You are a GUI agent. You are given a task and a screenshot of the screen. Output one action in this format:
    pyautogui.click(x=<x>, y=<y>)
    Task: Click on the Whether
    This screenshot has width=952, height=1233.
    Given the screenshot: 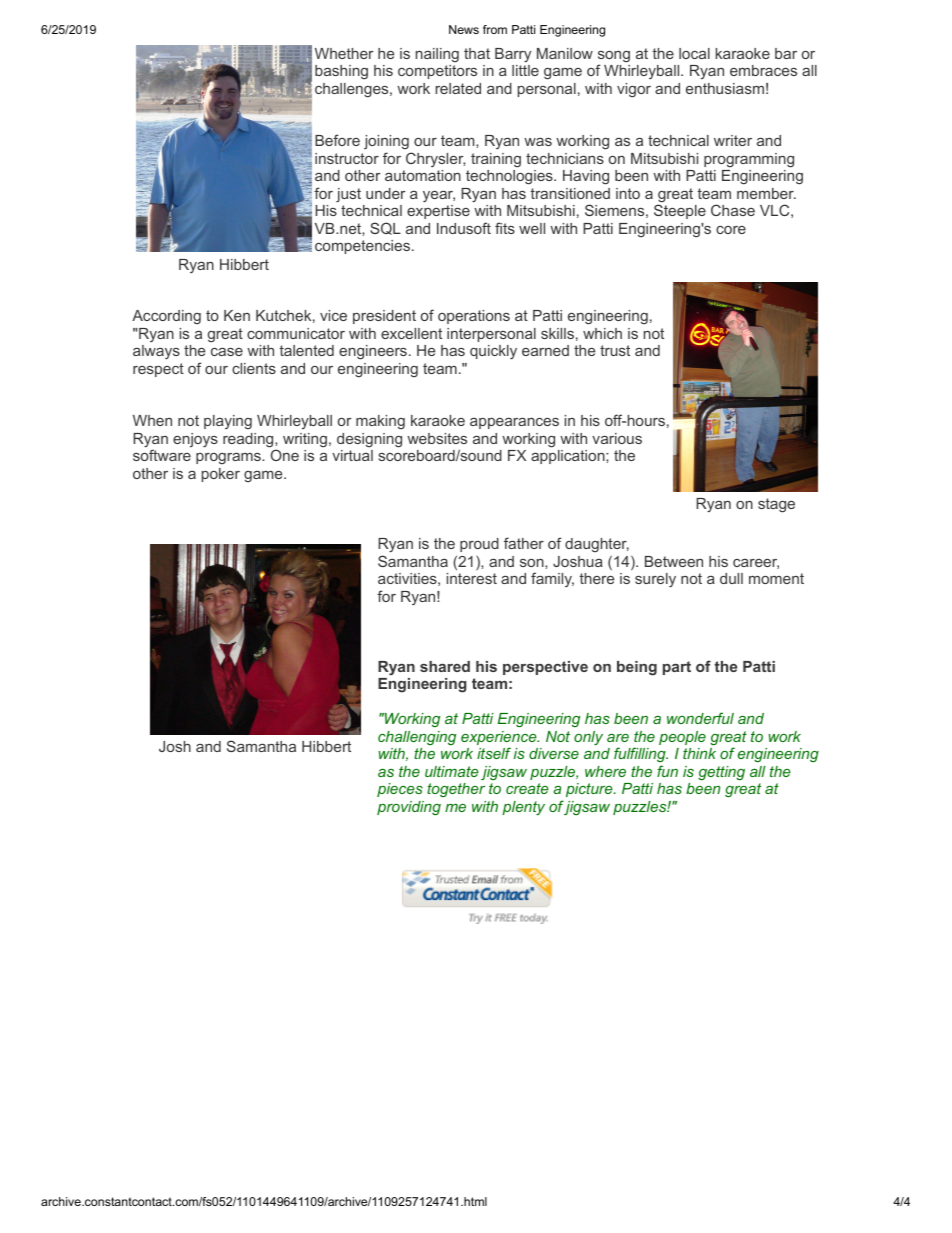 What is the action you would take?
    pyautogui.click(x=344, y=53)
